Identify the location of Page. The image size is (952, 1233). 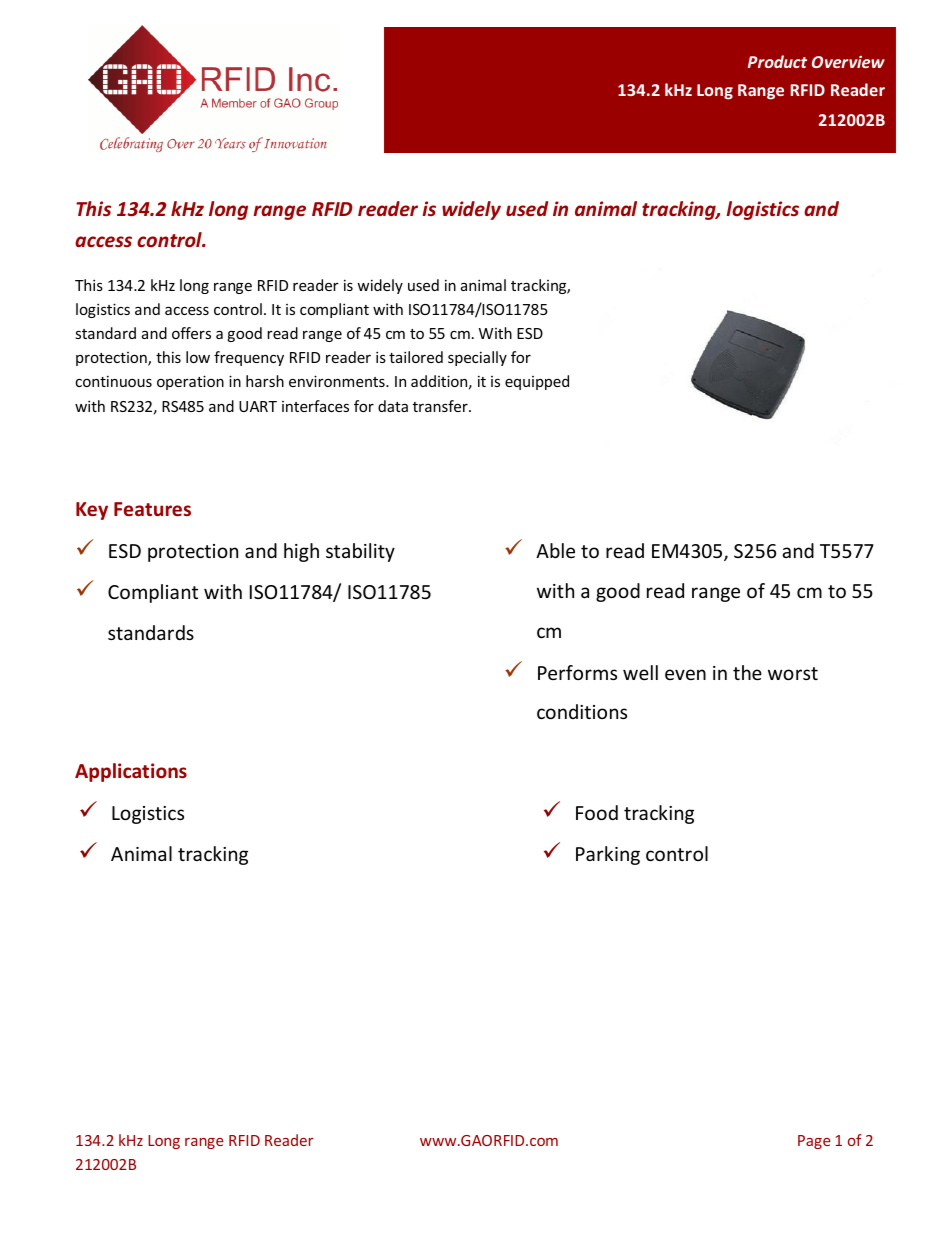
(814, 1142).
